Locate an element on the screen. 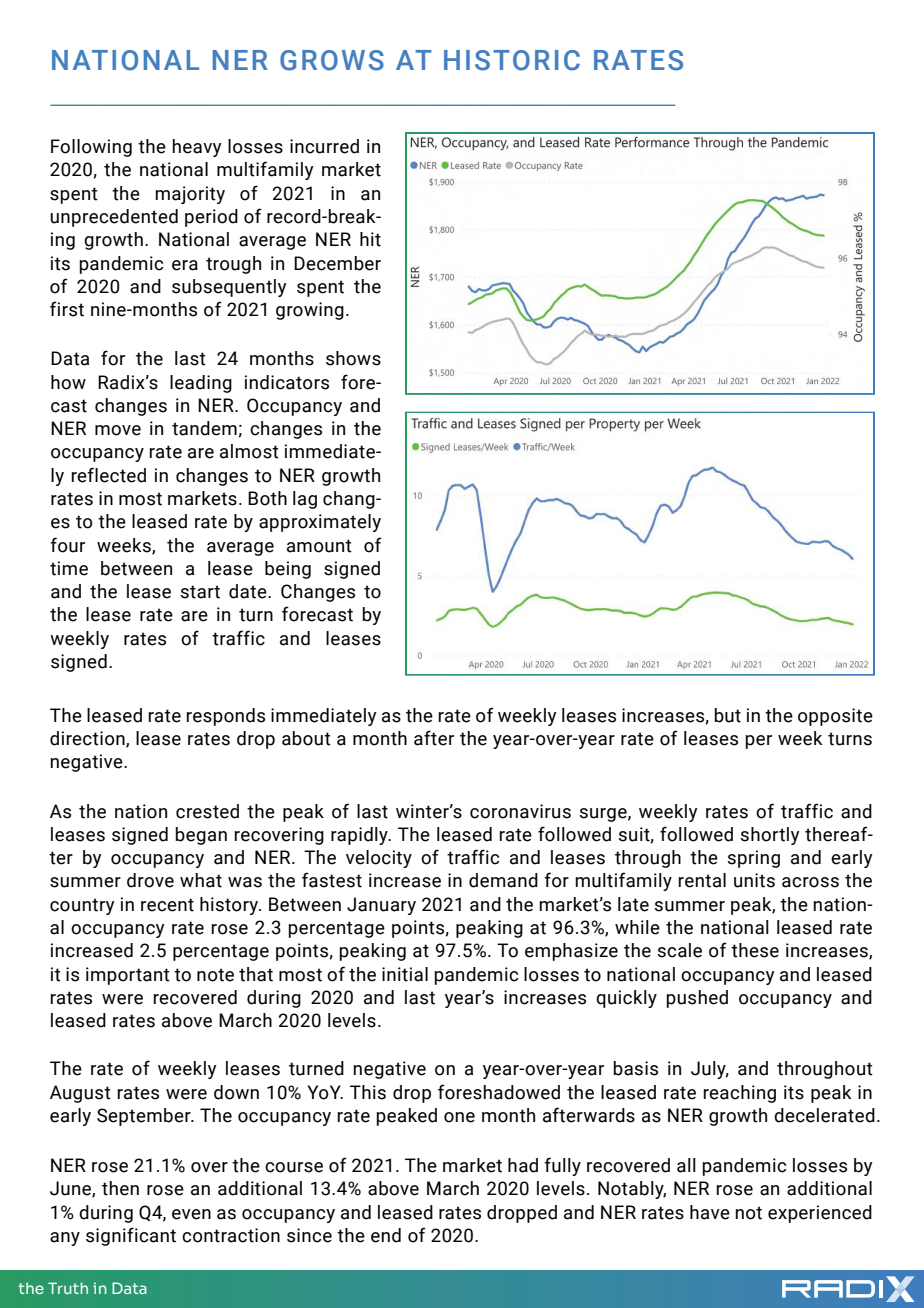 Image resolution: width=924 pixels, height=1308 pixels. HISTORIC is located at coordinates (512, 60).
